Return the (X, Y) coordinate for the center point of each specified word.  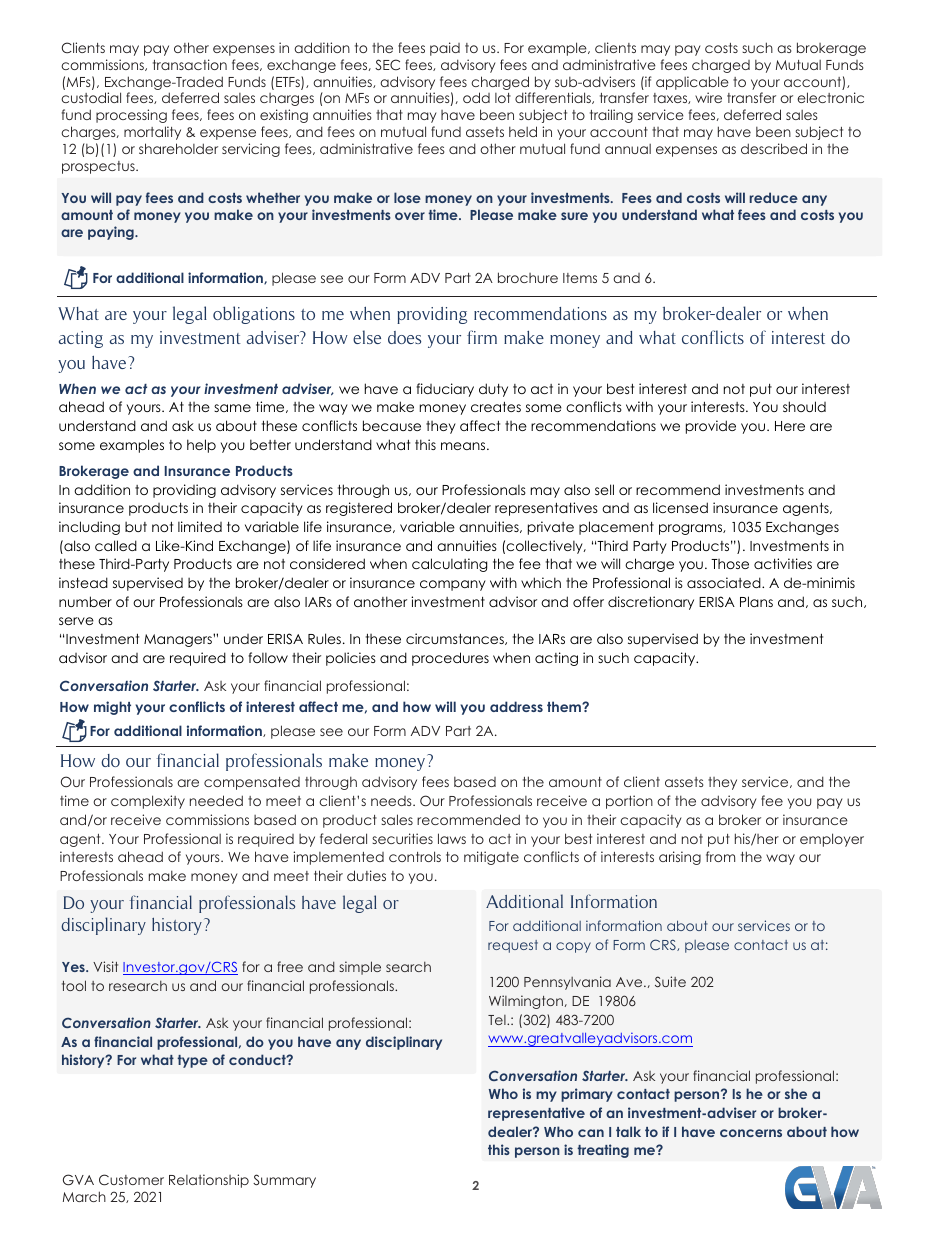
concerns (751, 1133)
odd (476, 97)
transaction (190, 64)
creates (496, 407)
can (591, 1133)
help (201, 446)
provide (711, 427)
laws (452, 838)
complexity (148, 802)
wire (708, 97)
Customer (131, 1180)
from (720, 856)
